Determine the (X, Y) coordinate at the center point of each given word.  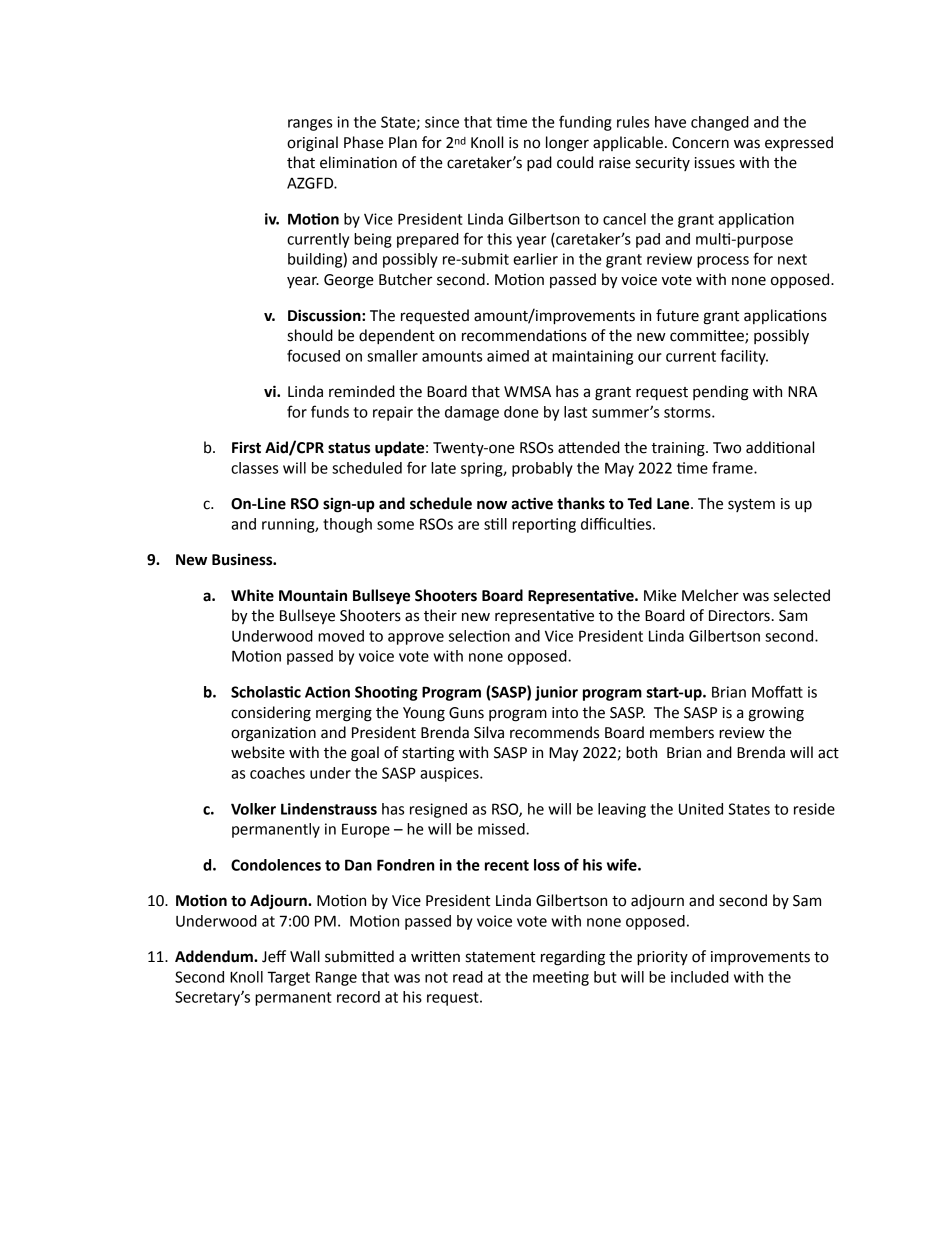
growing (776, 714)
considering (271, 714)
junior (556, 693)
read (468, 977)
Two (727, 448)
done (521, 412)
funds (330, 411)
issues (715, 163)
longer (567, 144)
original (312, 144)
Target (288, 978)
